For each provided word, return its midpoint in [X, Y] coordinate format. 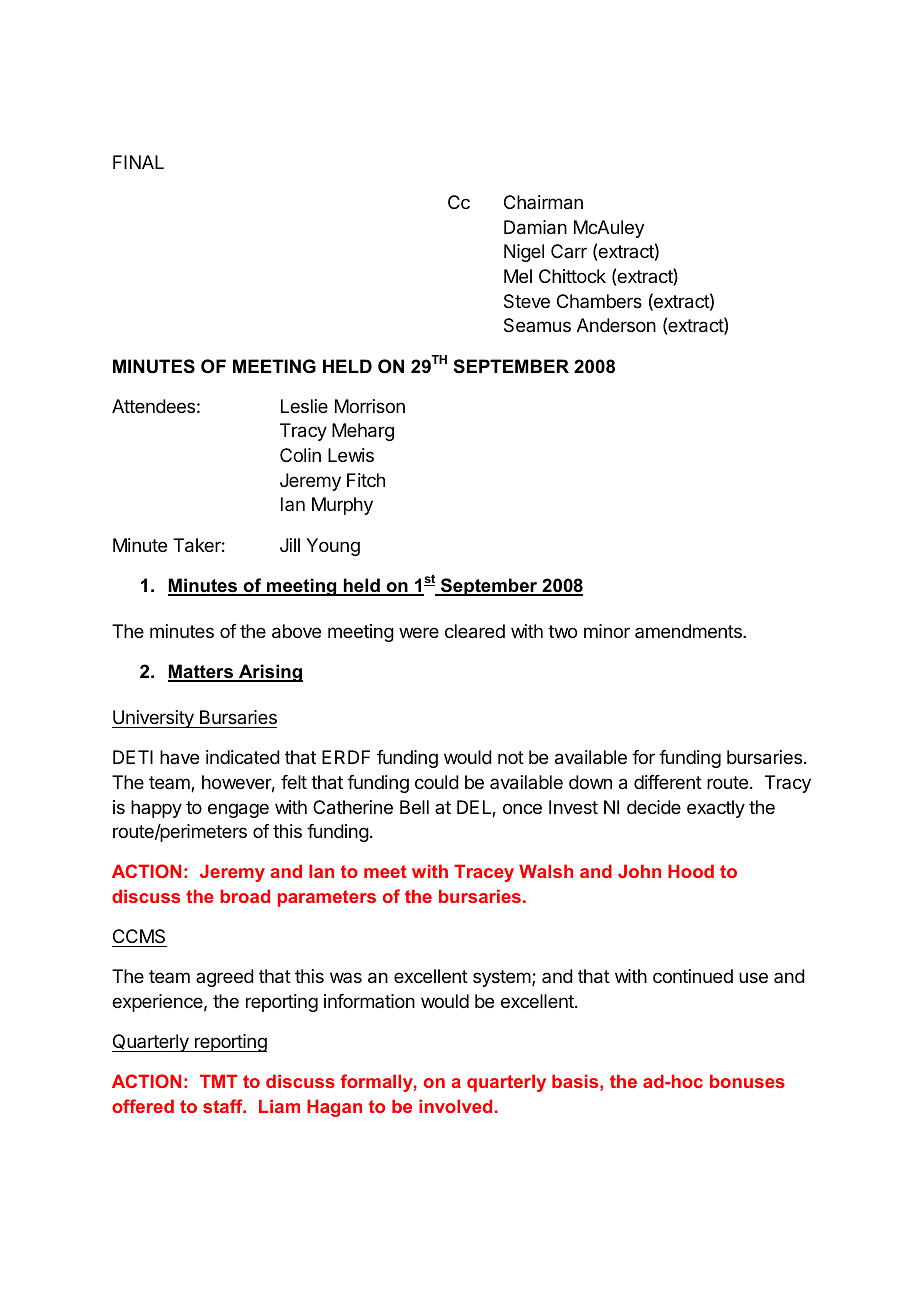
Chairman [543, 202]
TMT [218, 1081]
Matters [201, 672]
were [419, 632]
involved [455, 1106]
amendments [689, 631]
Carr [569, 251]
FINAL [138, 162]
